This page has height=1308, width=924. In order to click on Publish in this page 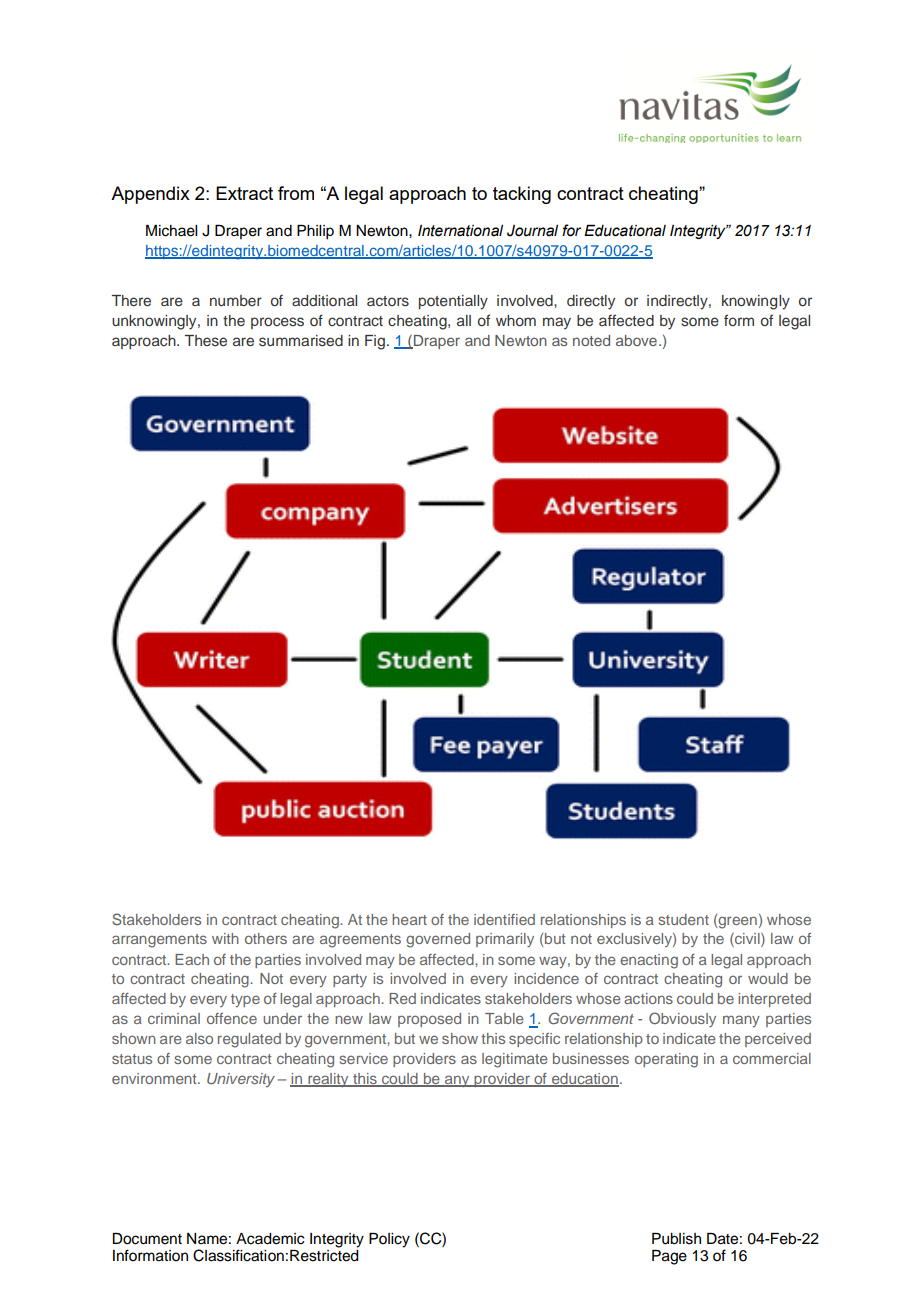, I will do `click(676, 1239)`.
